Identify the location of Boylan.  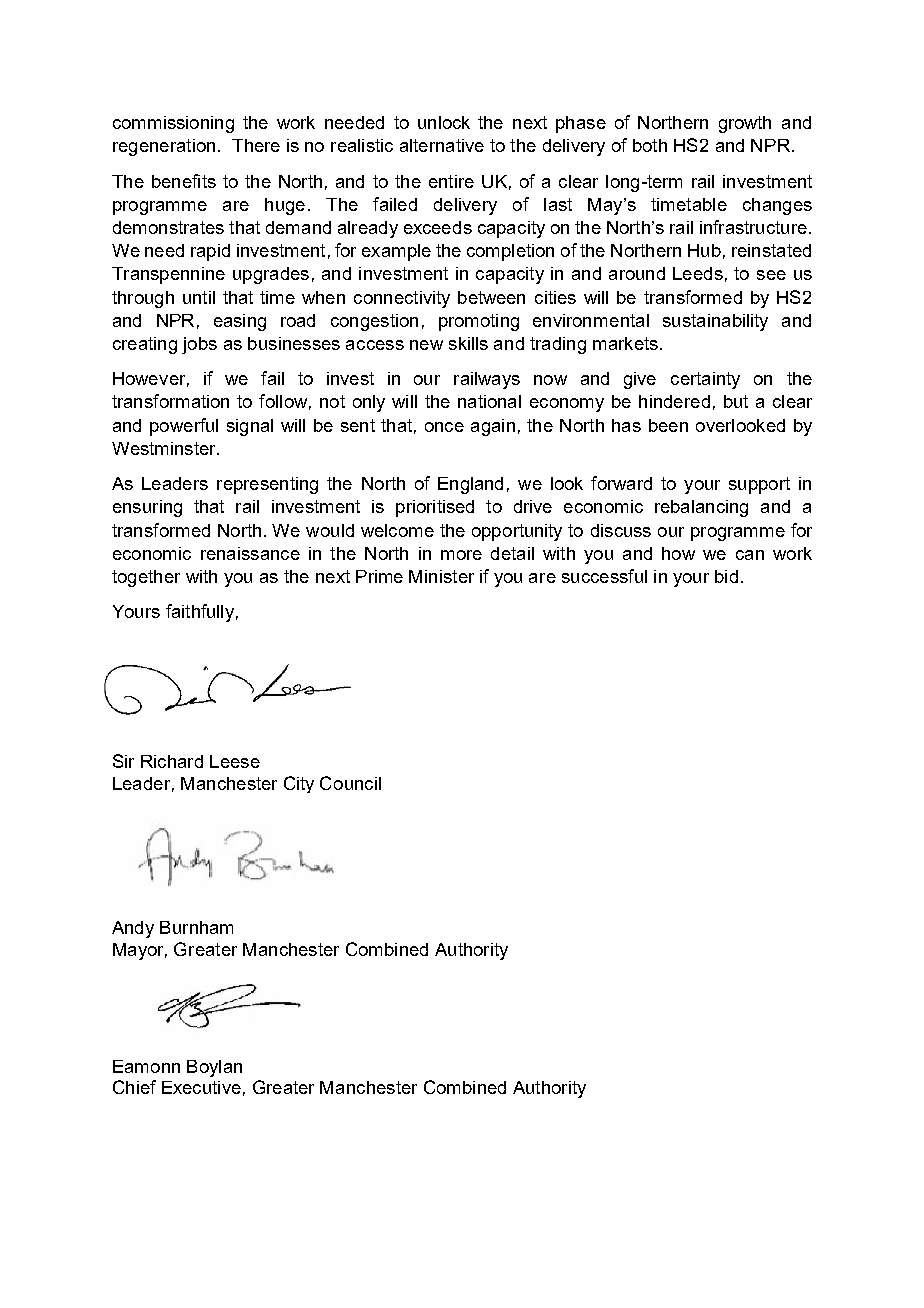
(214, 1068).
